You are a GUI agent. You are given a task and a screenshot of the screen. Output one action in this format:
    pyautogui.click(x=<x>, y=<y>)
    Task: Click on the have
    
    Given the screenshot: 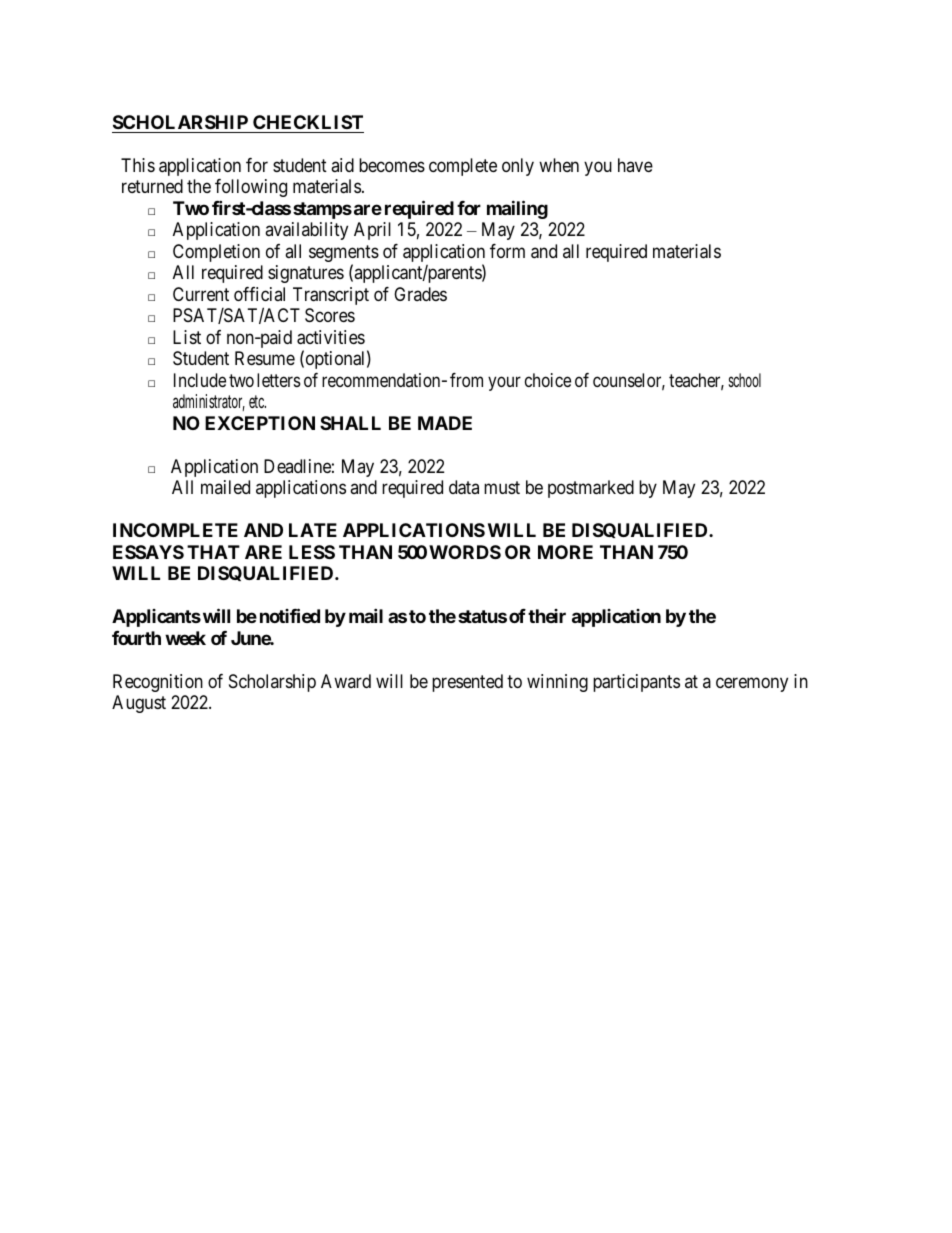 What is the action you would take?
    pyautogui.click(x=635, y=165)
